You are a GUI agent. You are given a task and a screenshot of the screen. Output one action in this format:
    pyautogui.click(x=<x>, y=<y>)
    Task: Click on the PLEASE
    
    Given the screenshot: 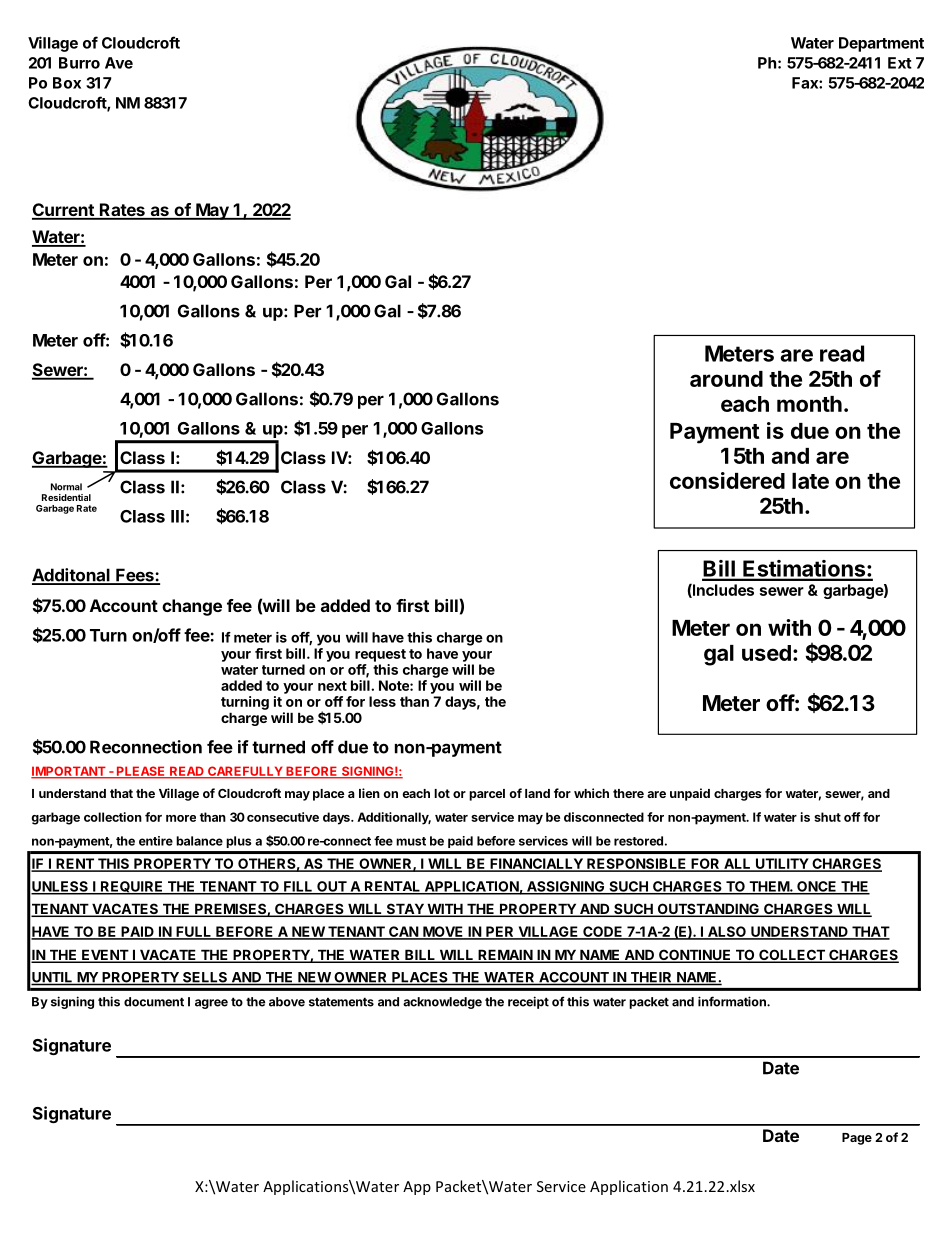 What is the action you would take?
    pyautogui.click(x=141, y=772)
